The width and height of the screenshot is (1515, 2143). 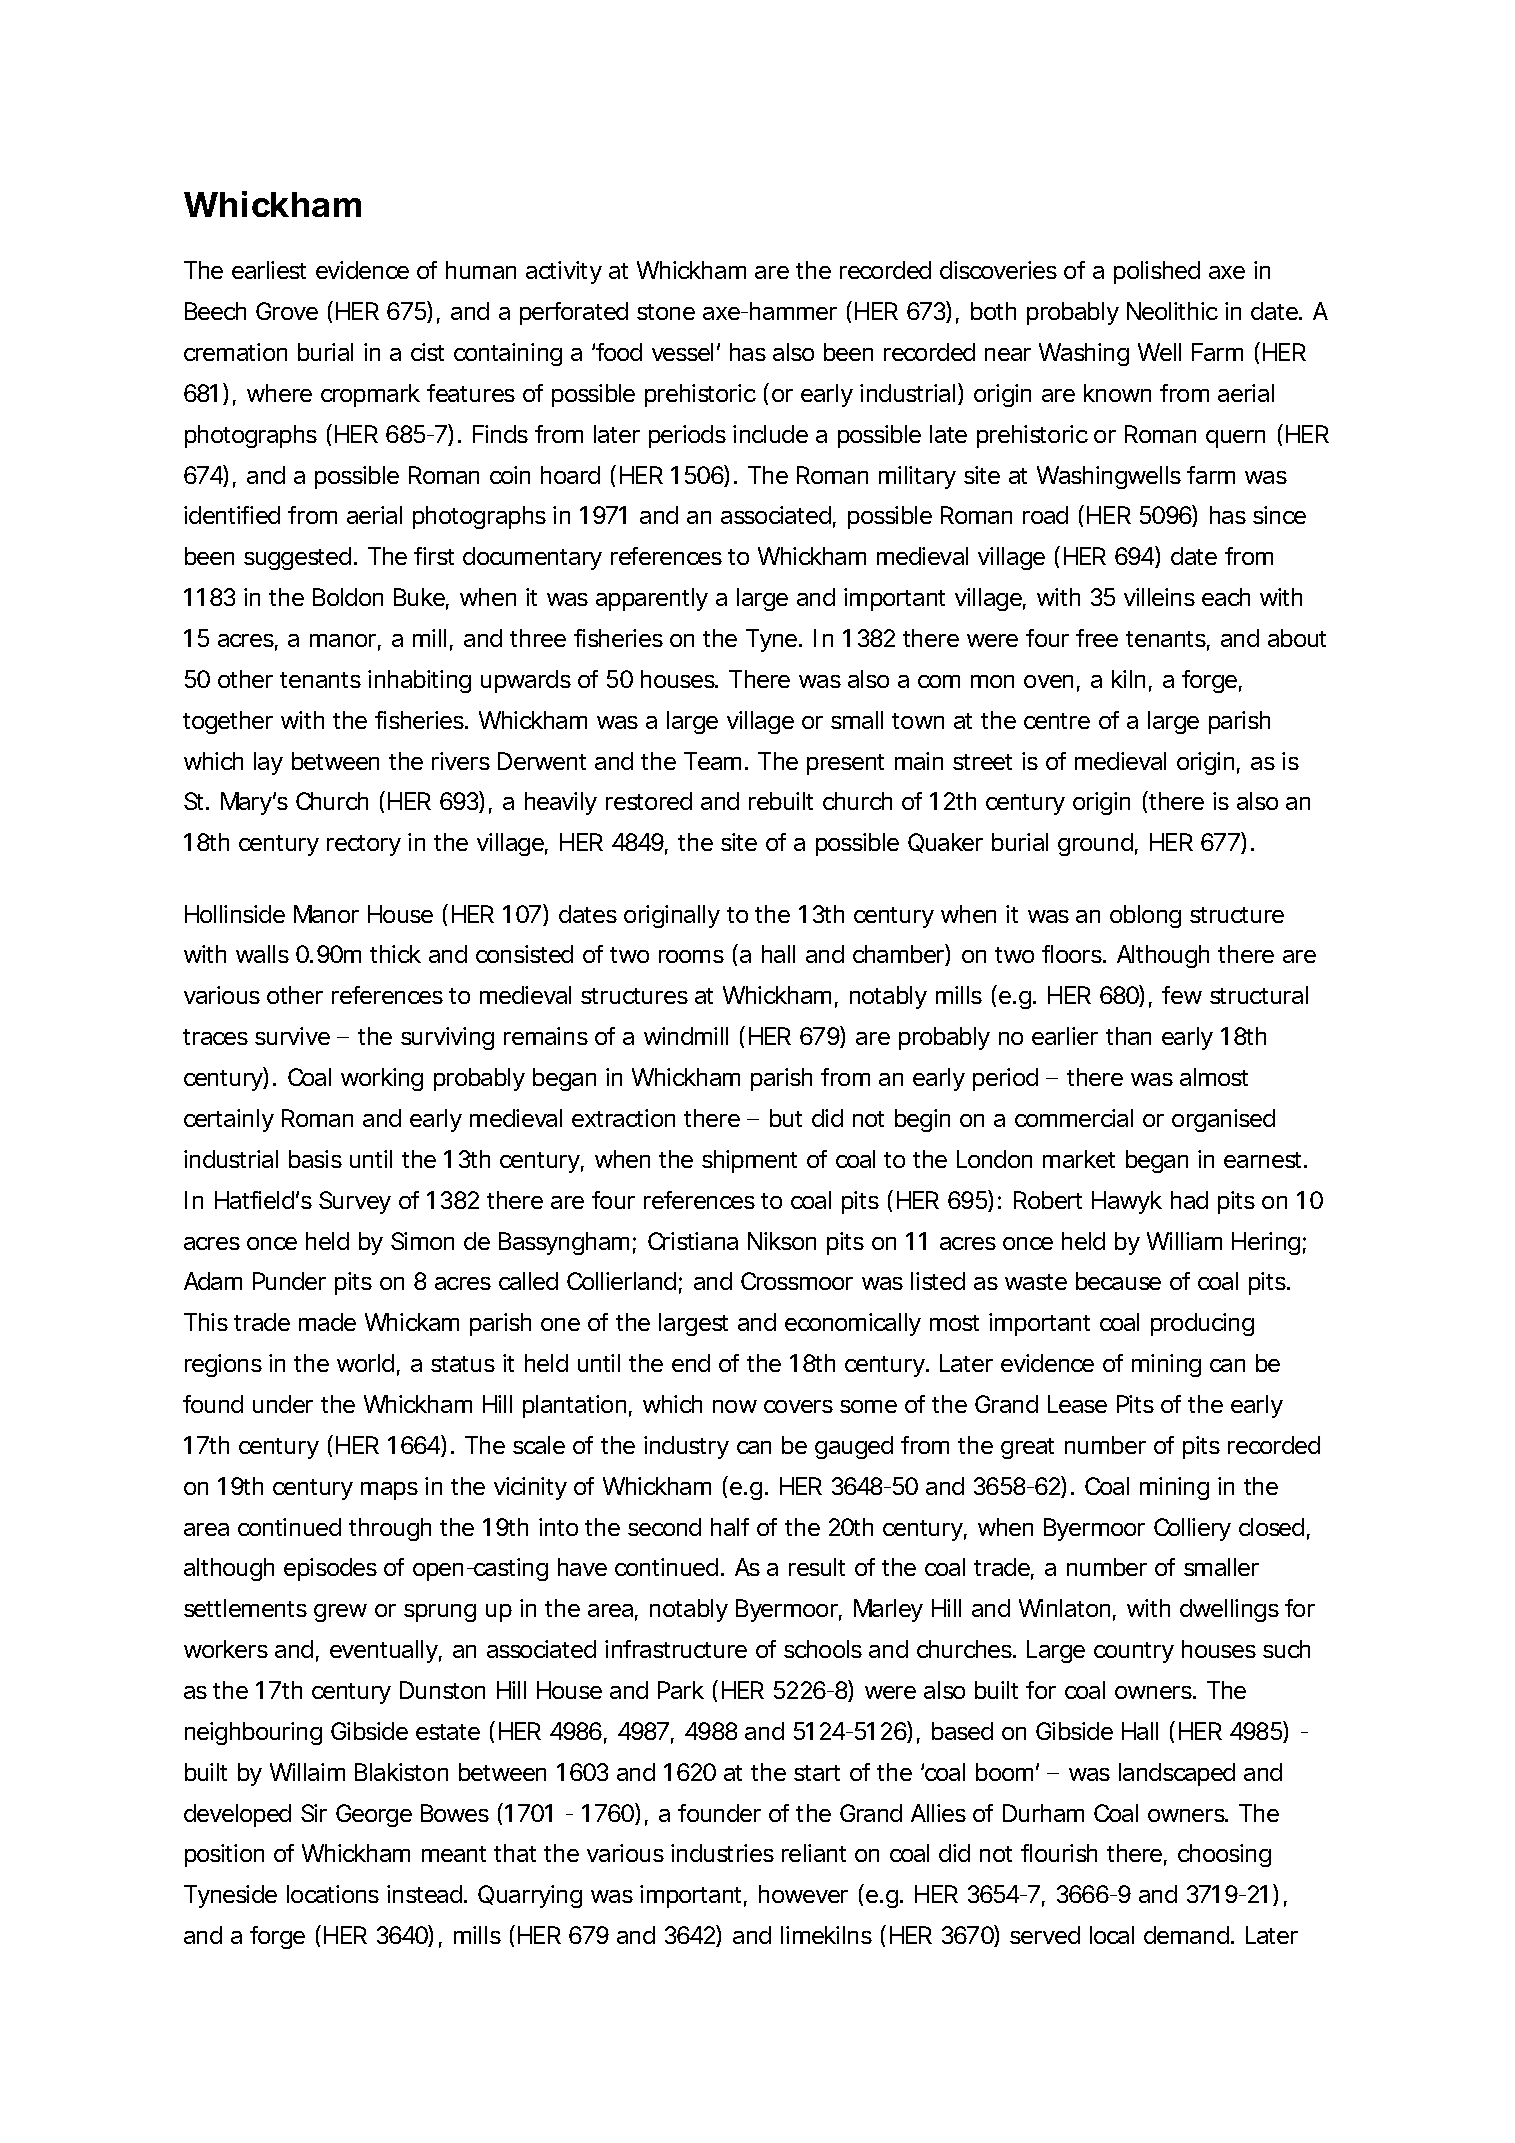 I want to click on locations, so click(x=333, y=1894).
